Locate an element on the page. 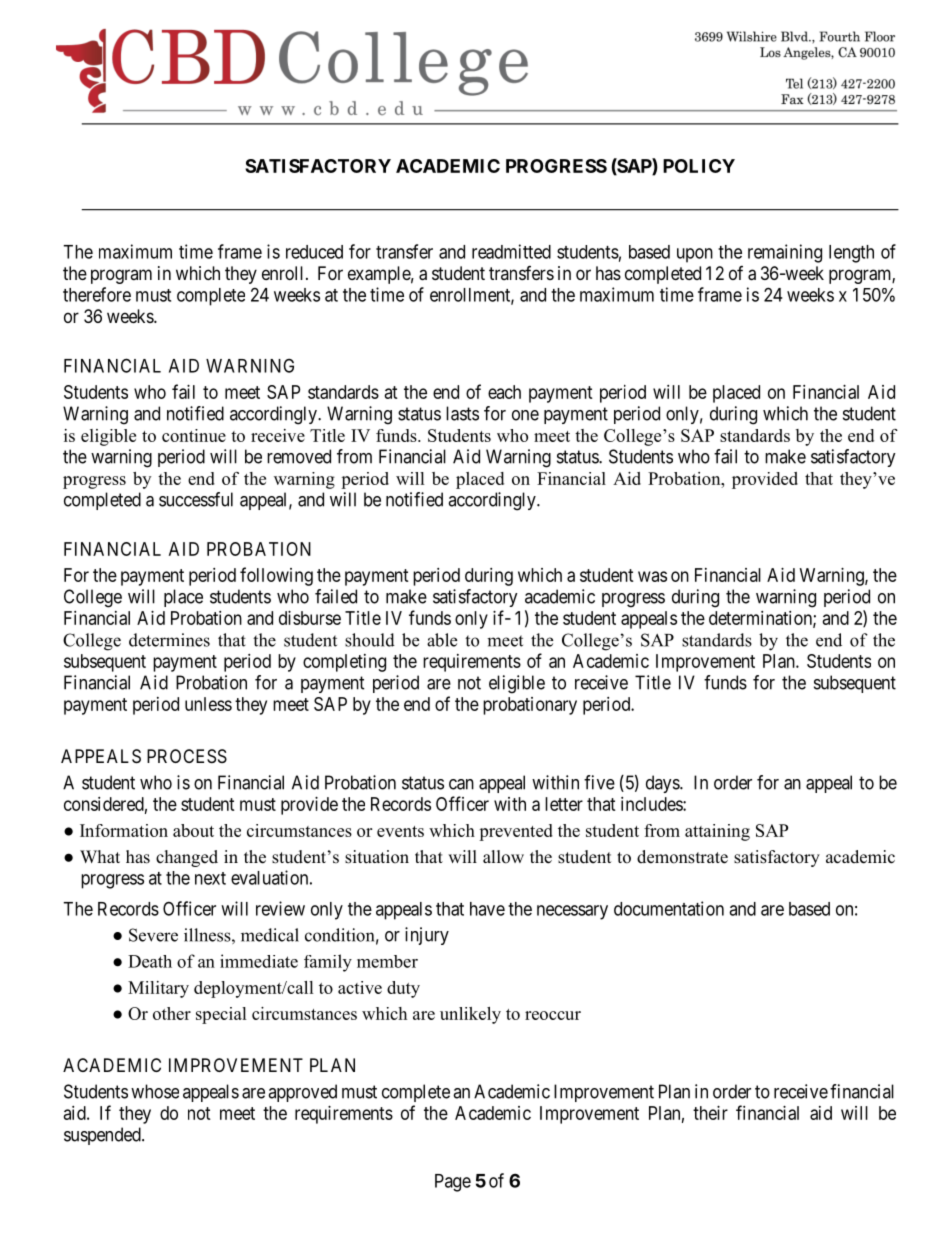 The width and height of the image is (952, 1233). reduced is located at coordinates (314, 252).
